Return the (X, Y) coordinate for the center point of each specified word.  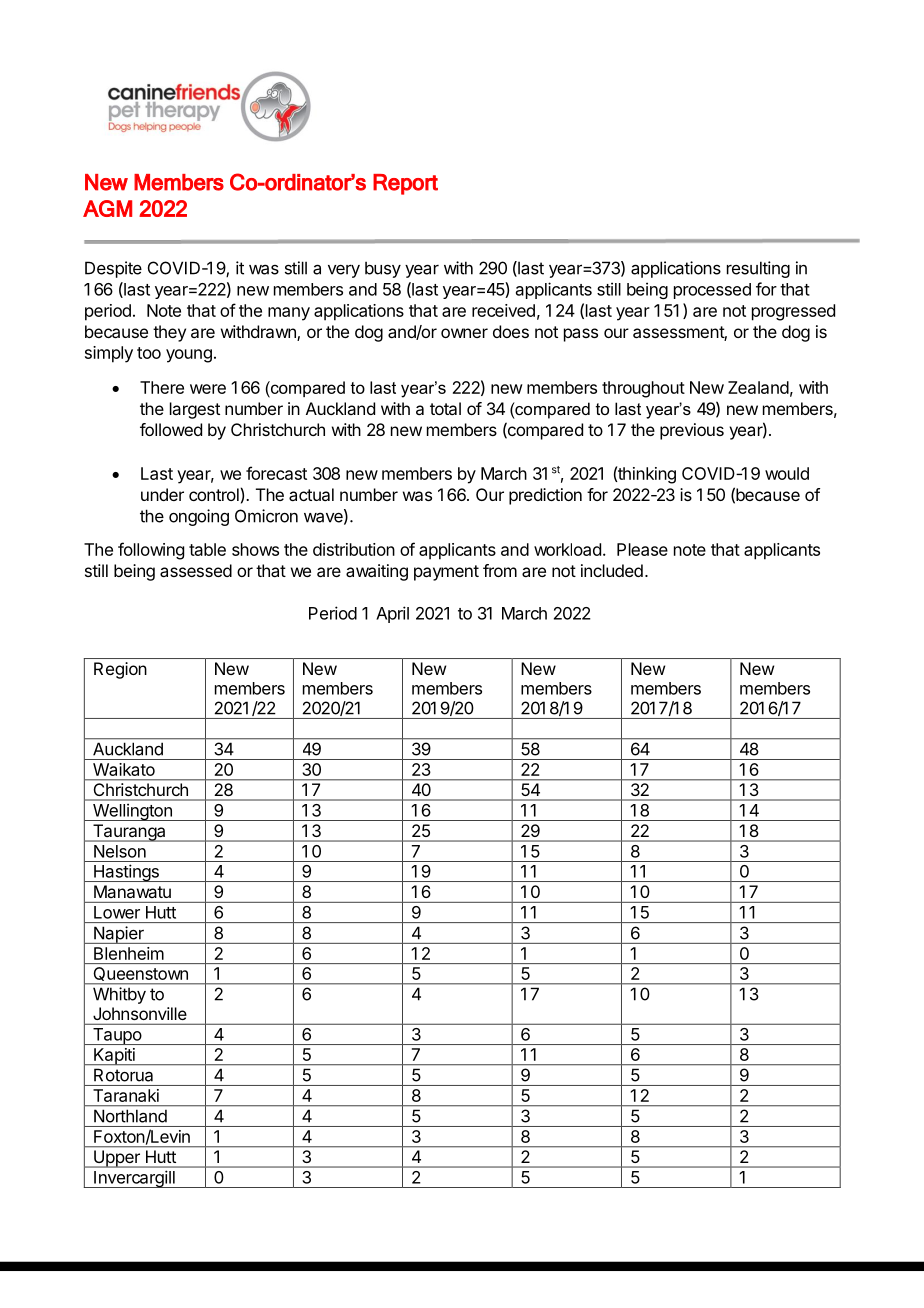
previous (692, 431)
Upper (117, 1159)
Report (405, 184)
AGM (107, 208)
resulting (758, 269)
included (612, 570)
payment (446, 573)
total (445, 408)
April (392, 614)
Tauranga (129, 833)
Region (120, 670)
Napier (119, 935)
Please (642, 549)
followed (171, 429)
